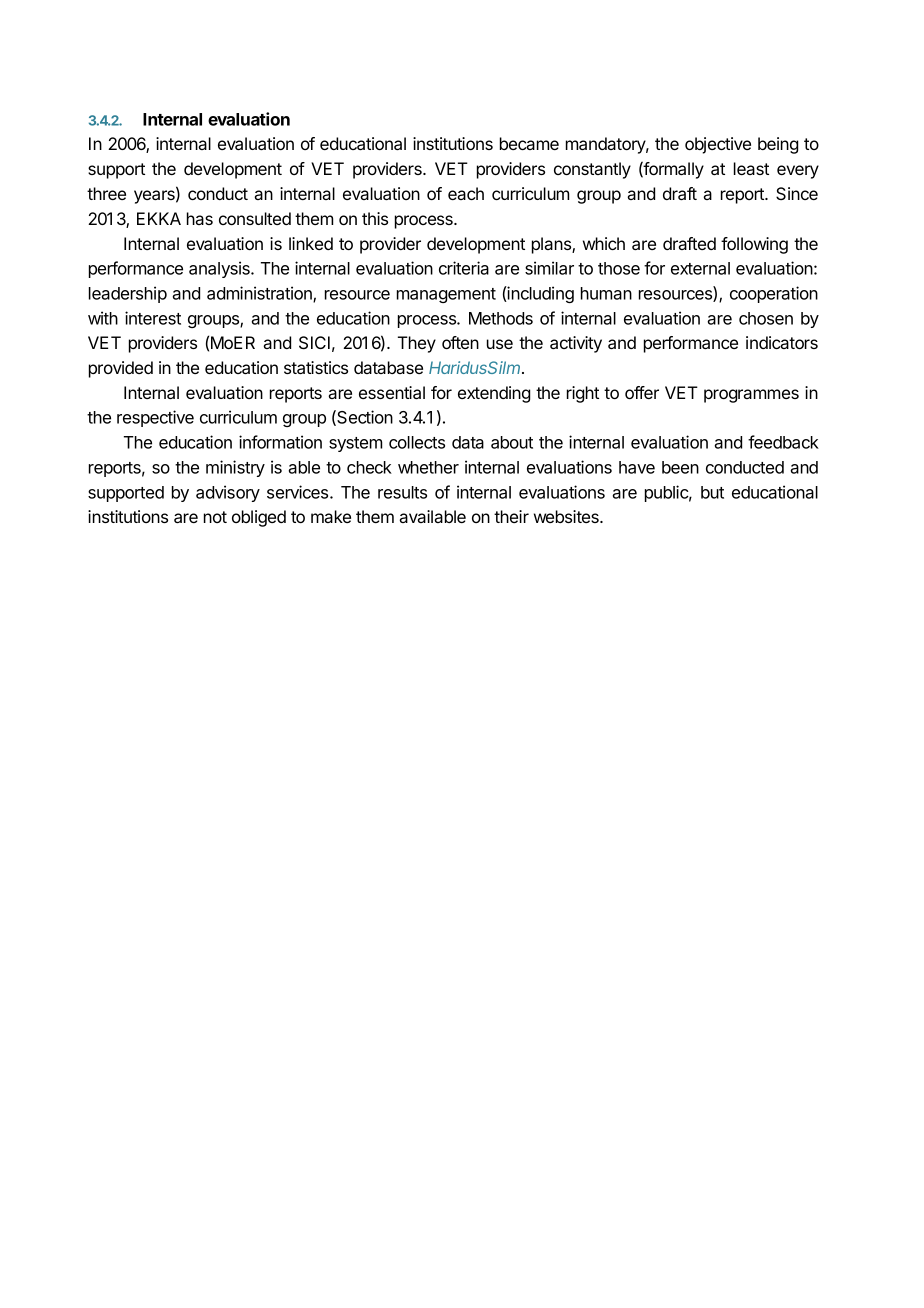  What do you see at coordinates (460, 342) in the image?
I see `often` at bounding box center [460, 342].
